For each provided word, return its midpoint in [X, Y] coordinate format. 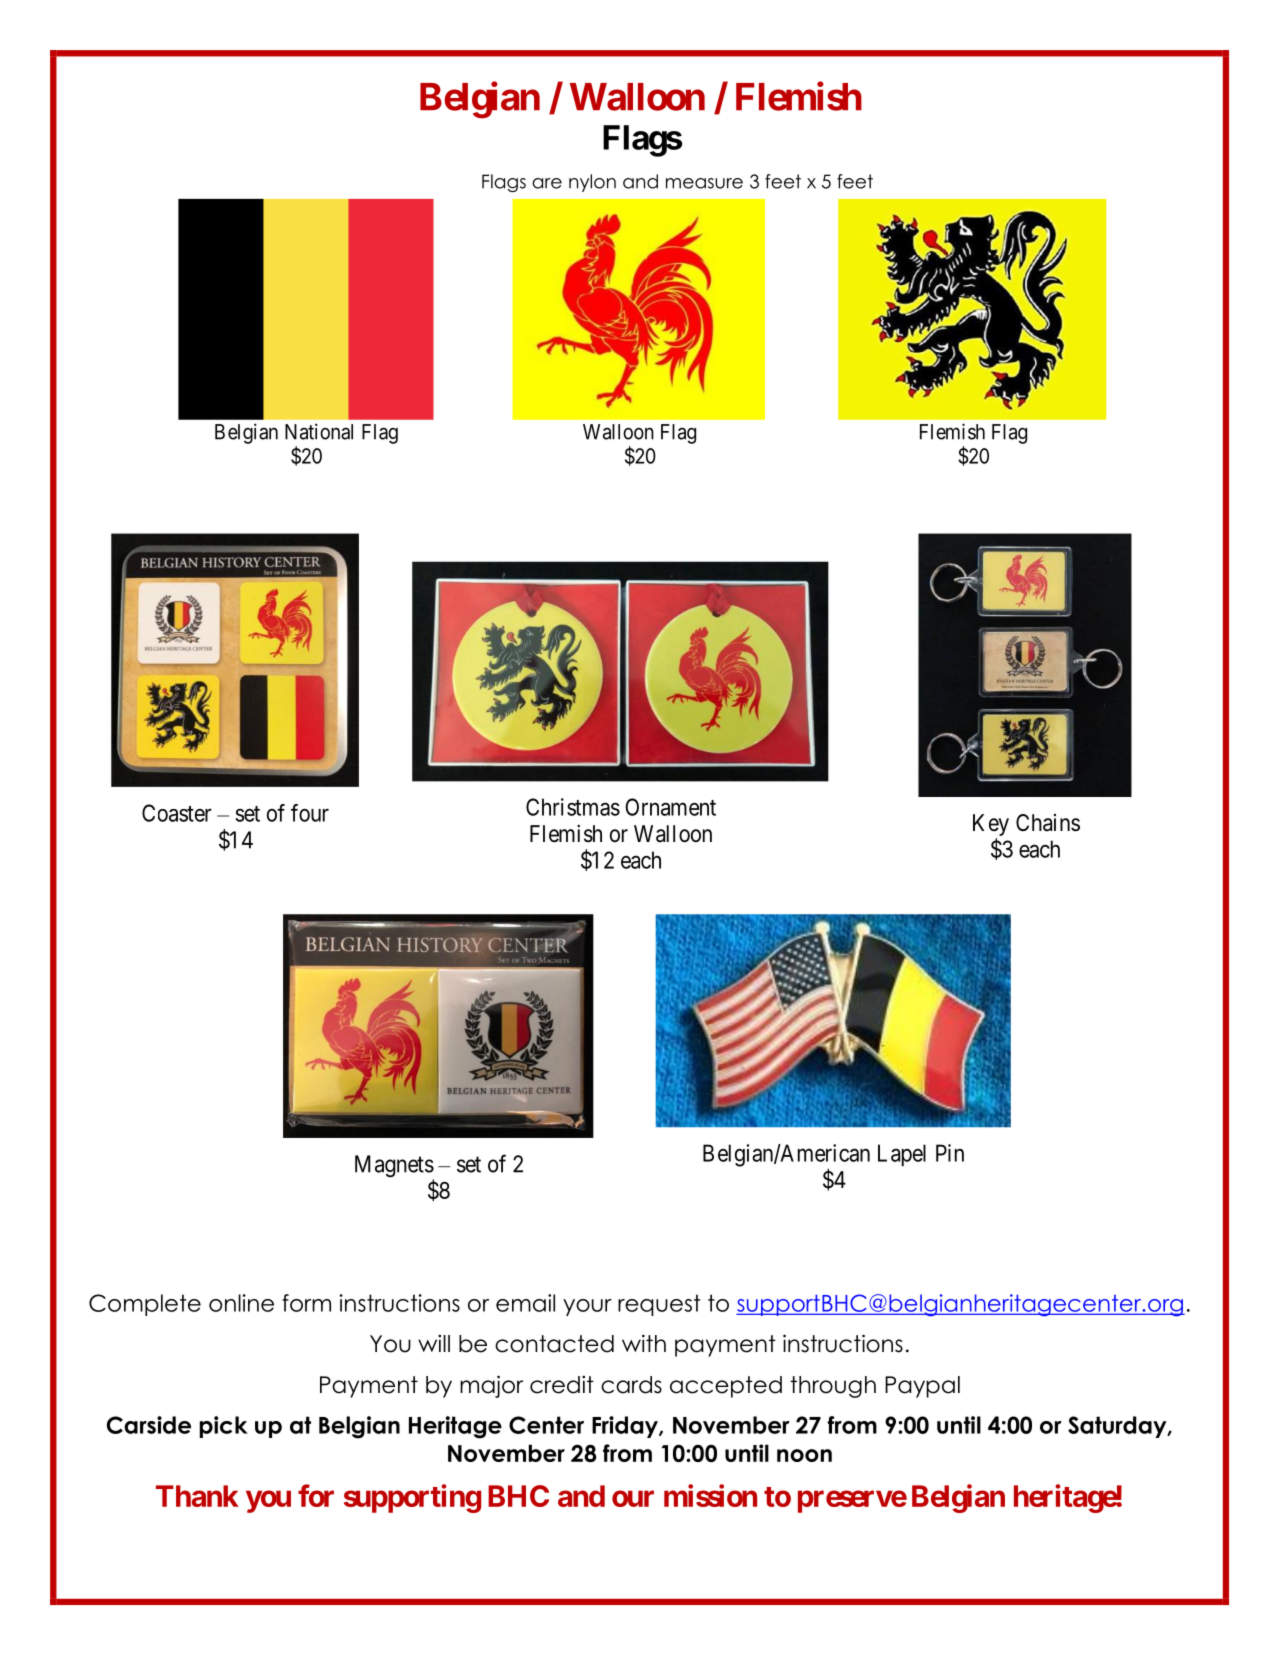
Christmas [573, 807]
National [319, 431]
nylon [592, 183]
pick [224, 1427]
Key [991, 826]
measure [704, 183]
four [310, 813]
